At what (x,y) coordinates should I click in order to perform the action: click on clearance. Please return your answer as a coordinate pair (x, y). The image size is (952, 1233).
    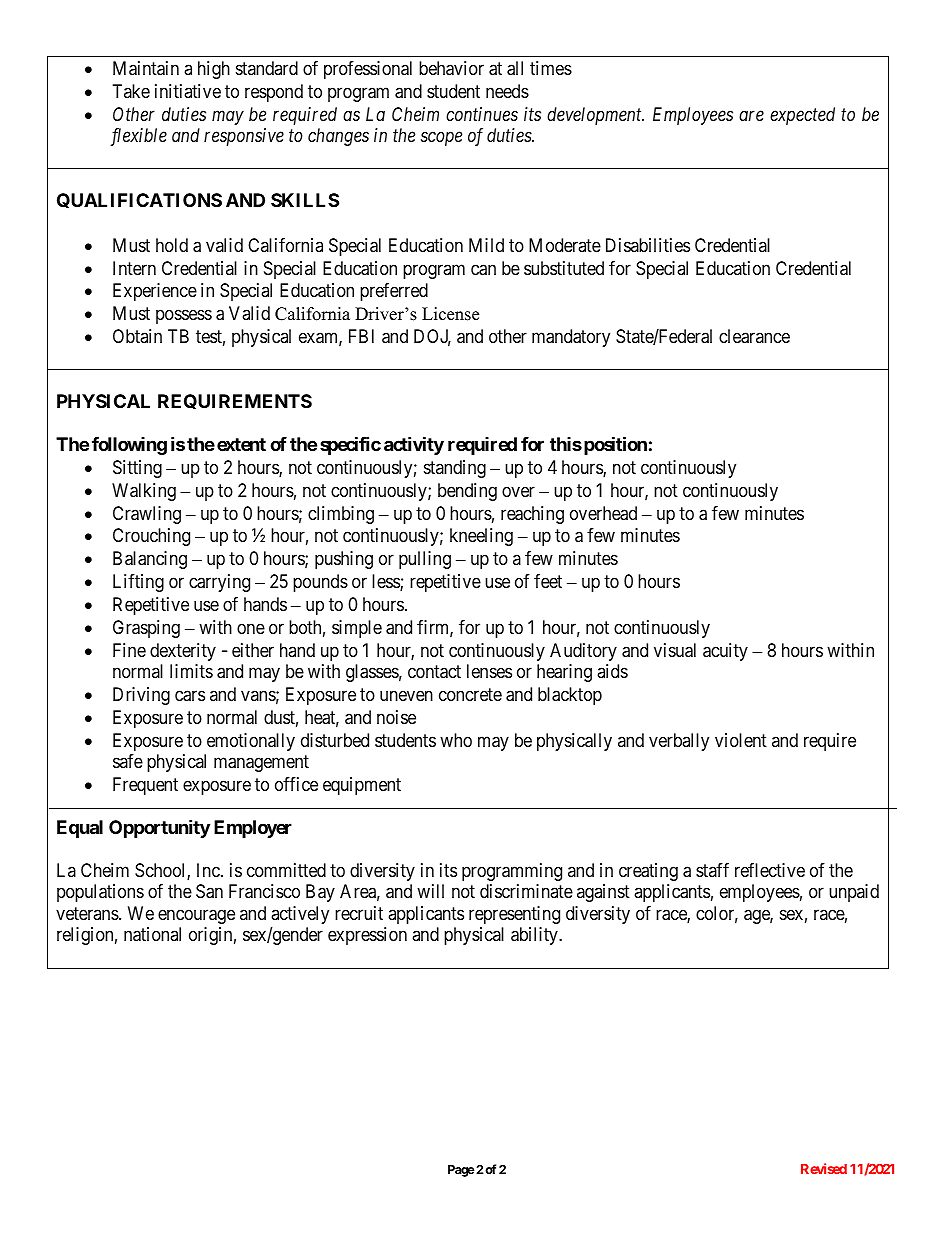
    Looking at the image, I should click on (754, 336).
